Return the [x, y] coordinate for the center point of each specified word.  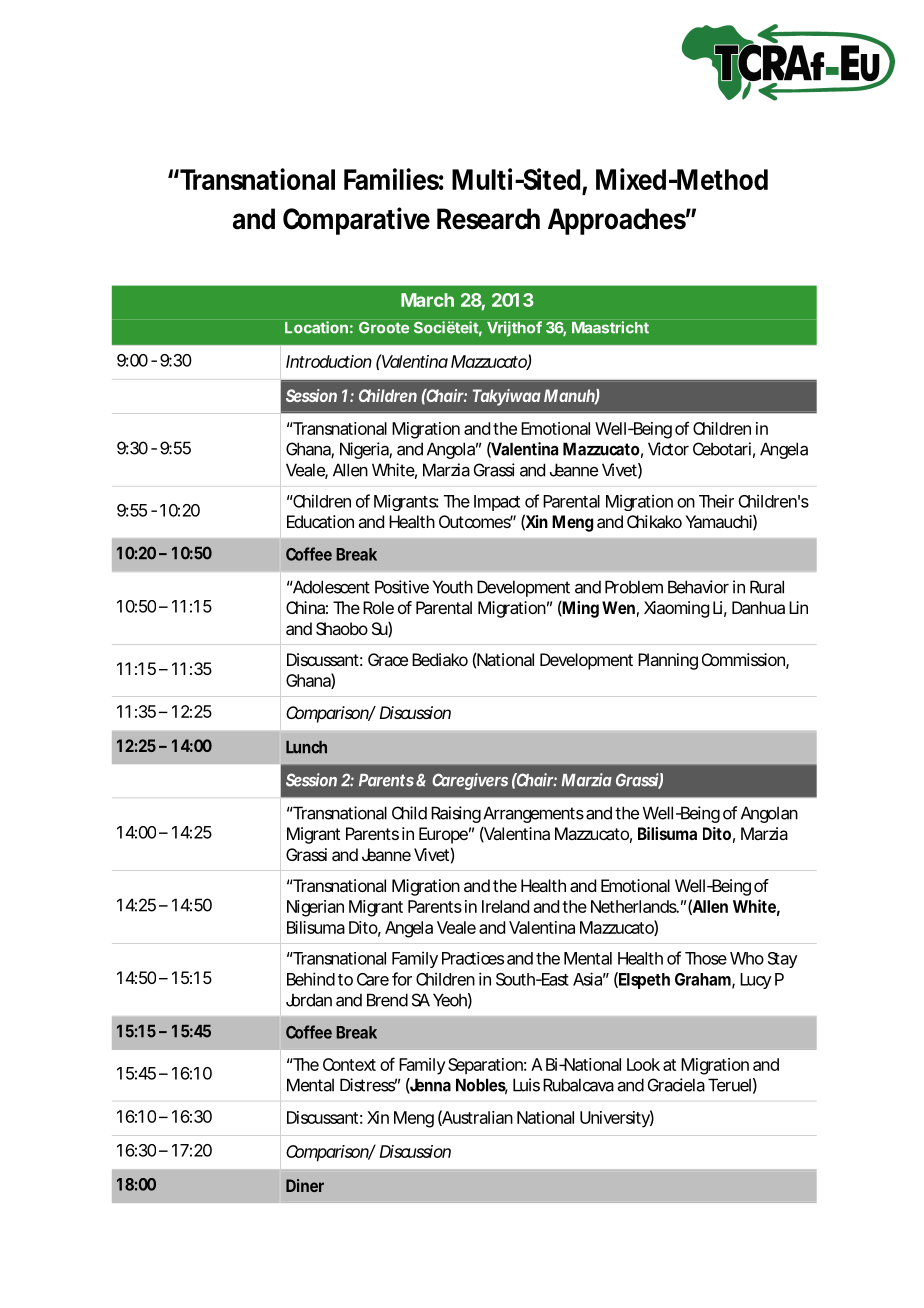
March [427, 300]
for [402, 979]
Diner [305, 1185]
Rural [767, 587]
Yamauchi [718, 521]
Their [716, 501]
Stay [782, 960]
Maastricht [610, 327]
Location [316, 327]
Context [349, 1064]
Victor [668, 449]
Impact [497, 503]
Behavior [698, 587]
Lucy [755, 981]
